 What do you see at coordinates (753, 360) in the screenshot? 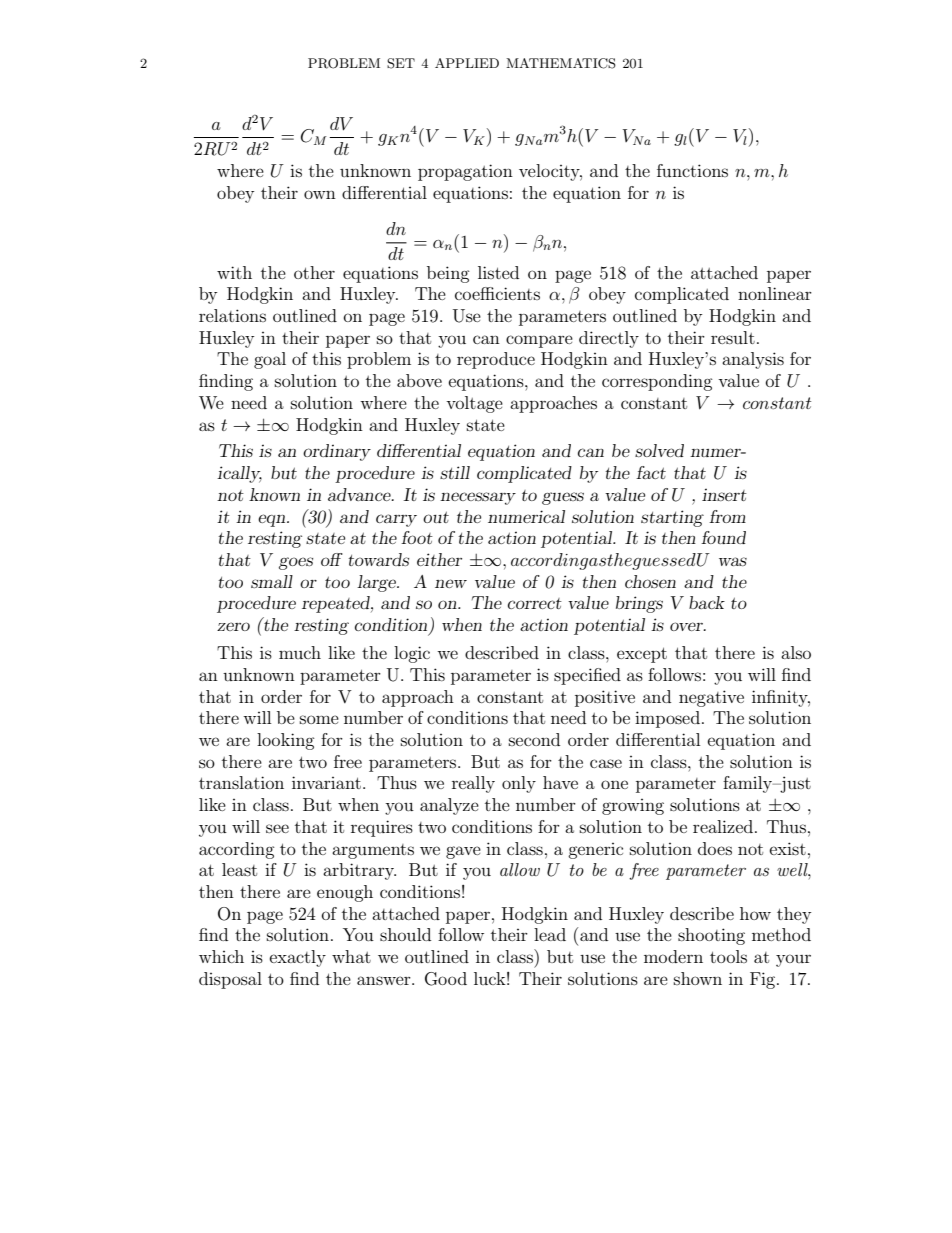
I see `analysis` at bounding box center [753, 360].
